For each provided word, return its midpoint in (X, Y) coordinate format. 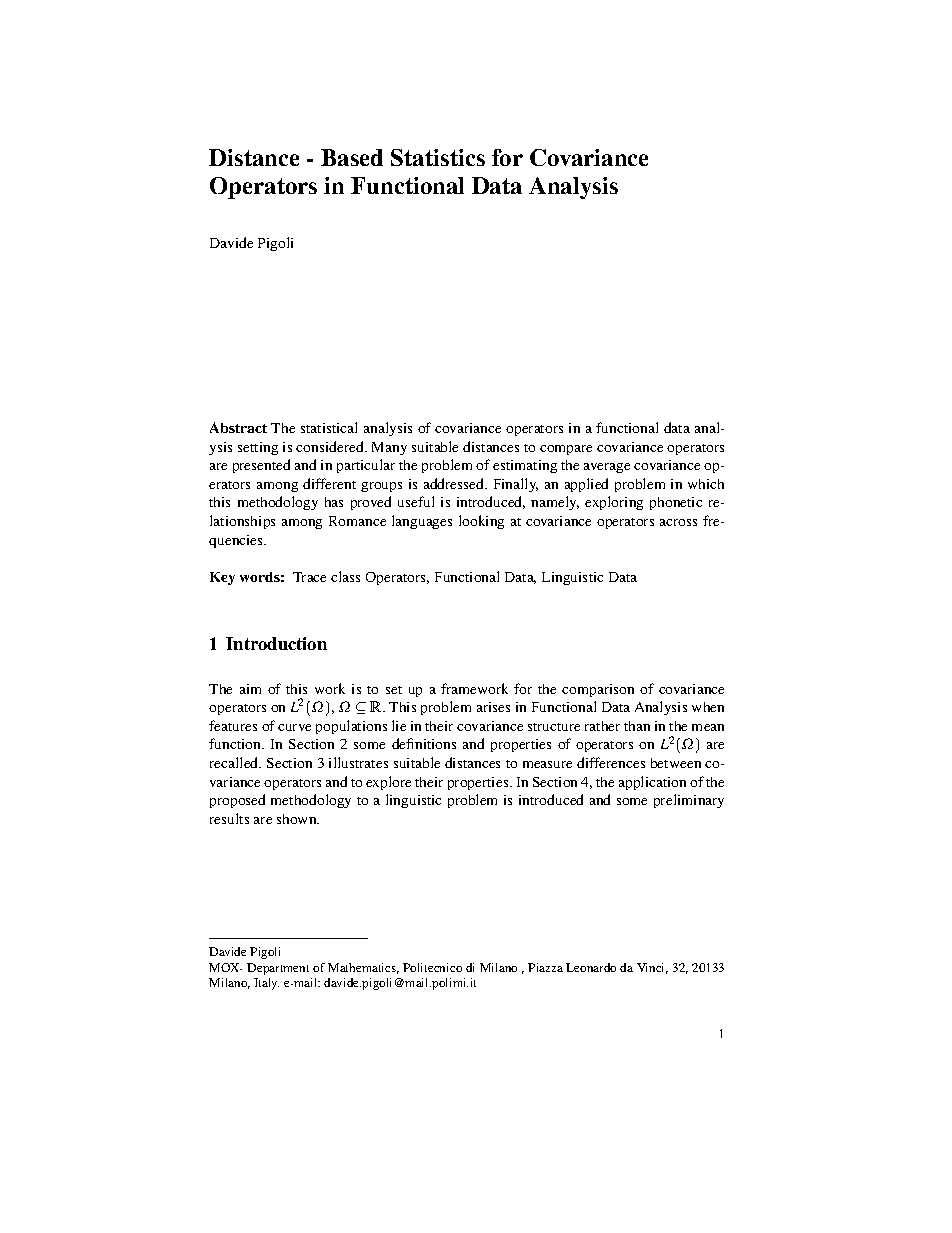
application (652, 783)
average (607, 468)
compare (566, 450)
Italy (266, 984)
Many (389, 448)
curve (294, 727)
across (678, 522)
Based (352, 157)
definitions (424, 743)
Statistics (438, 157)
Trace (309, 577)
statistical (329, 427)
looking (481, 522)
